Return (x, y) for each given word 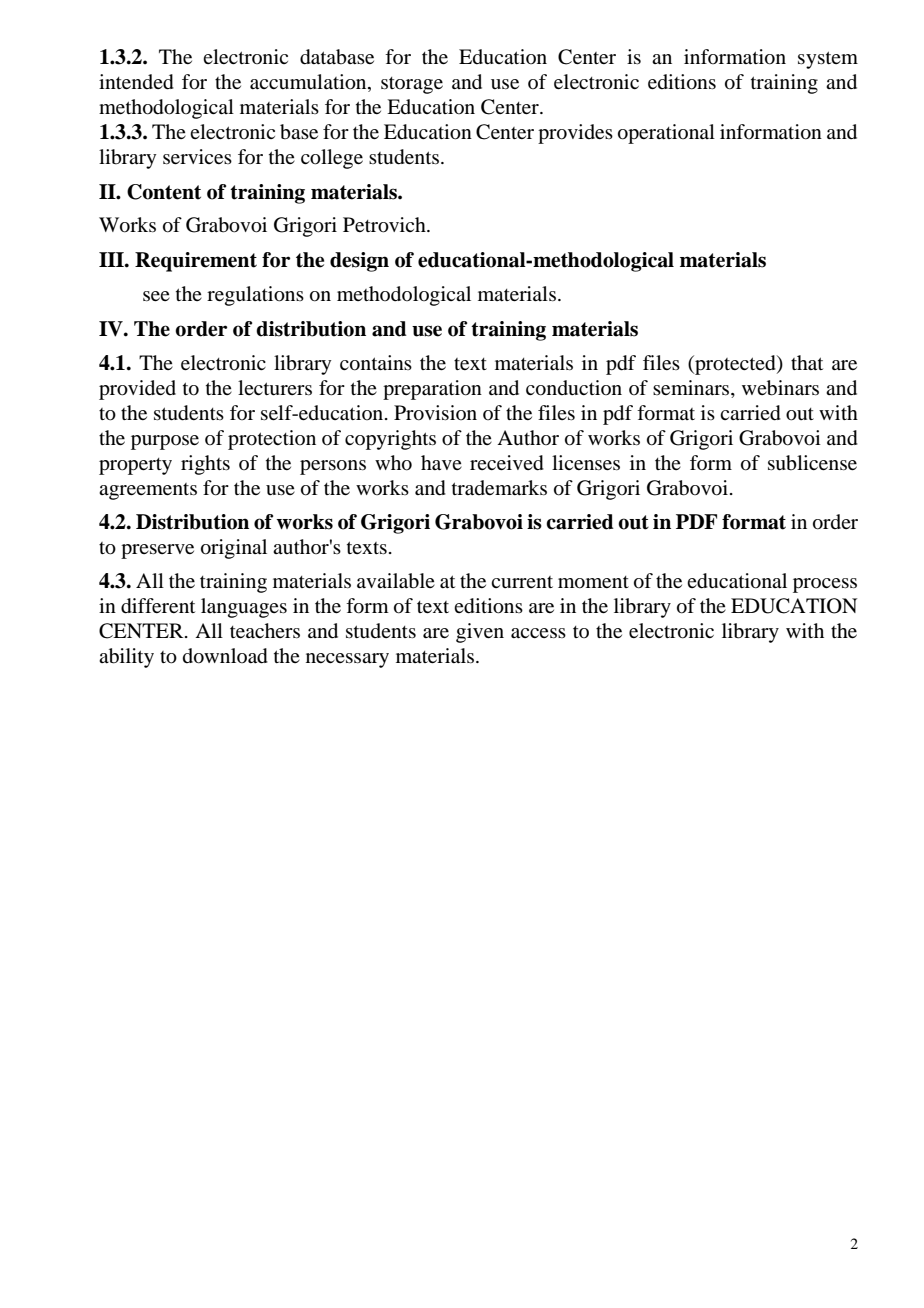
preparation (432, 390)
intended (136, 82)
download (225, 656)
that (807, 362)
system (828, 60)
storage (412, 85)
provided (137, 390)
